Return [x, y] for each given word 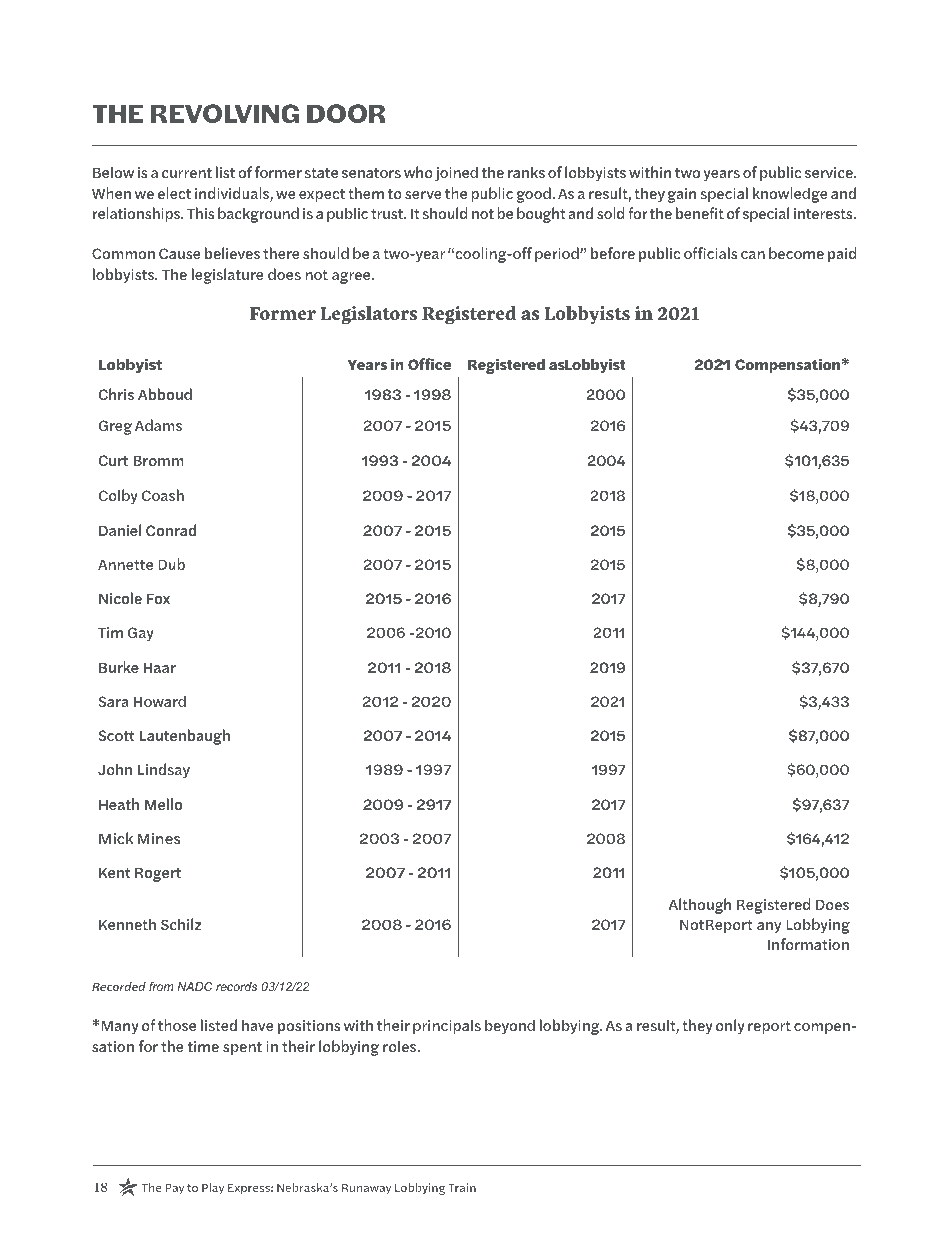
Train [462, 1187]
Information [808, 944]
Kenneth [127, 924]
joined [456, 174]
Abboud [165, 394]
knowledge [790, 195]
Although [700, 906]
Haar [160, 667]
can [753, 255]
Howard [160, 701]
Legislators [369, 315]
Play [213, 1189]
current [187, 173]
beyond [510, 1026]
